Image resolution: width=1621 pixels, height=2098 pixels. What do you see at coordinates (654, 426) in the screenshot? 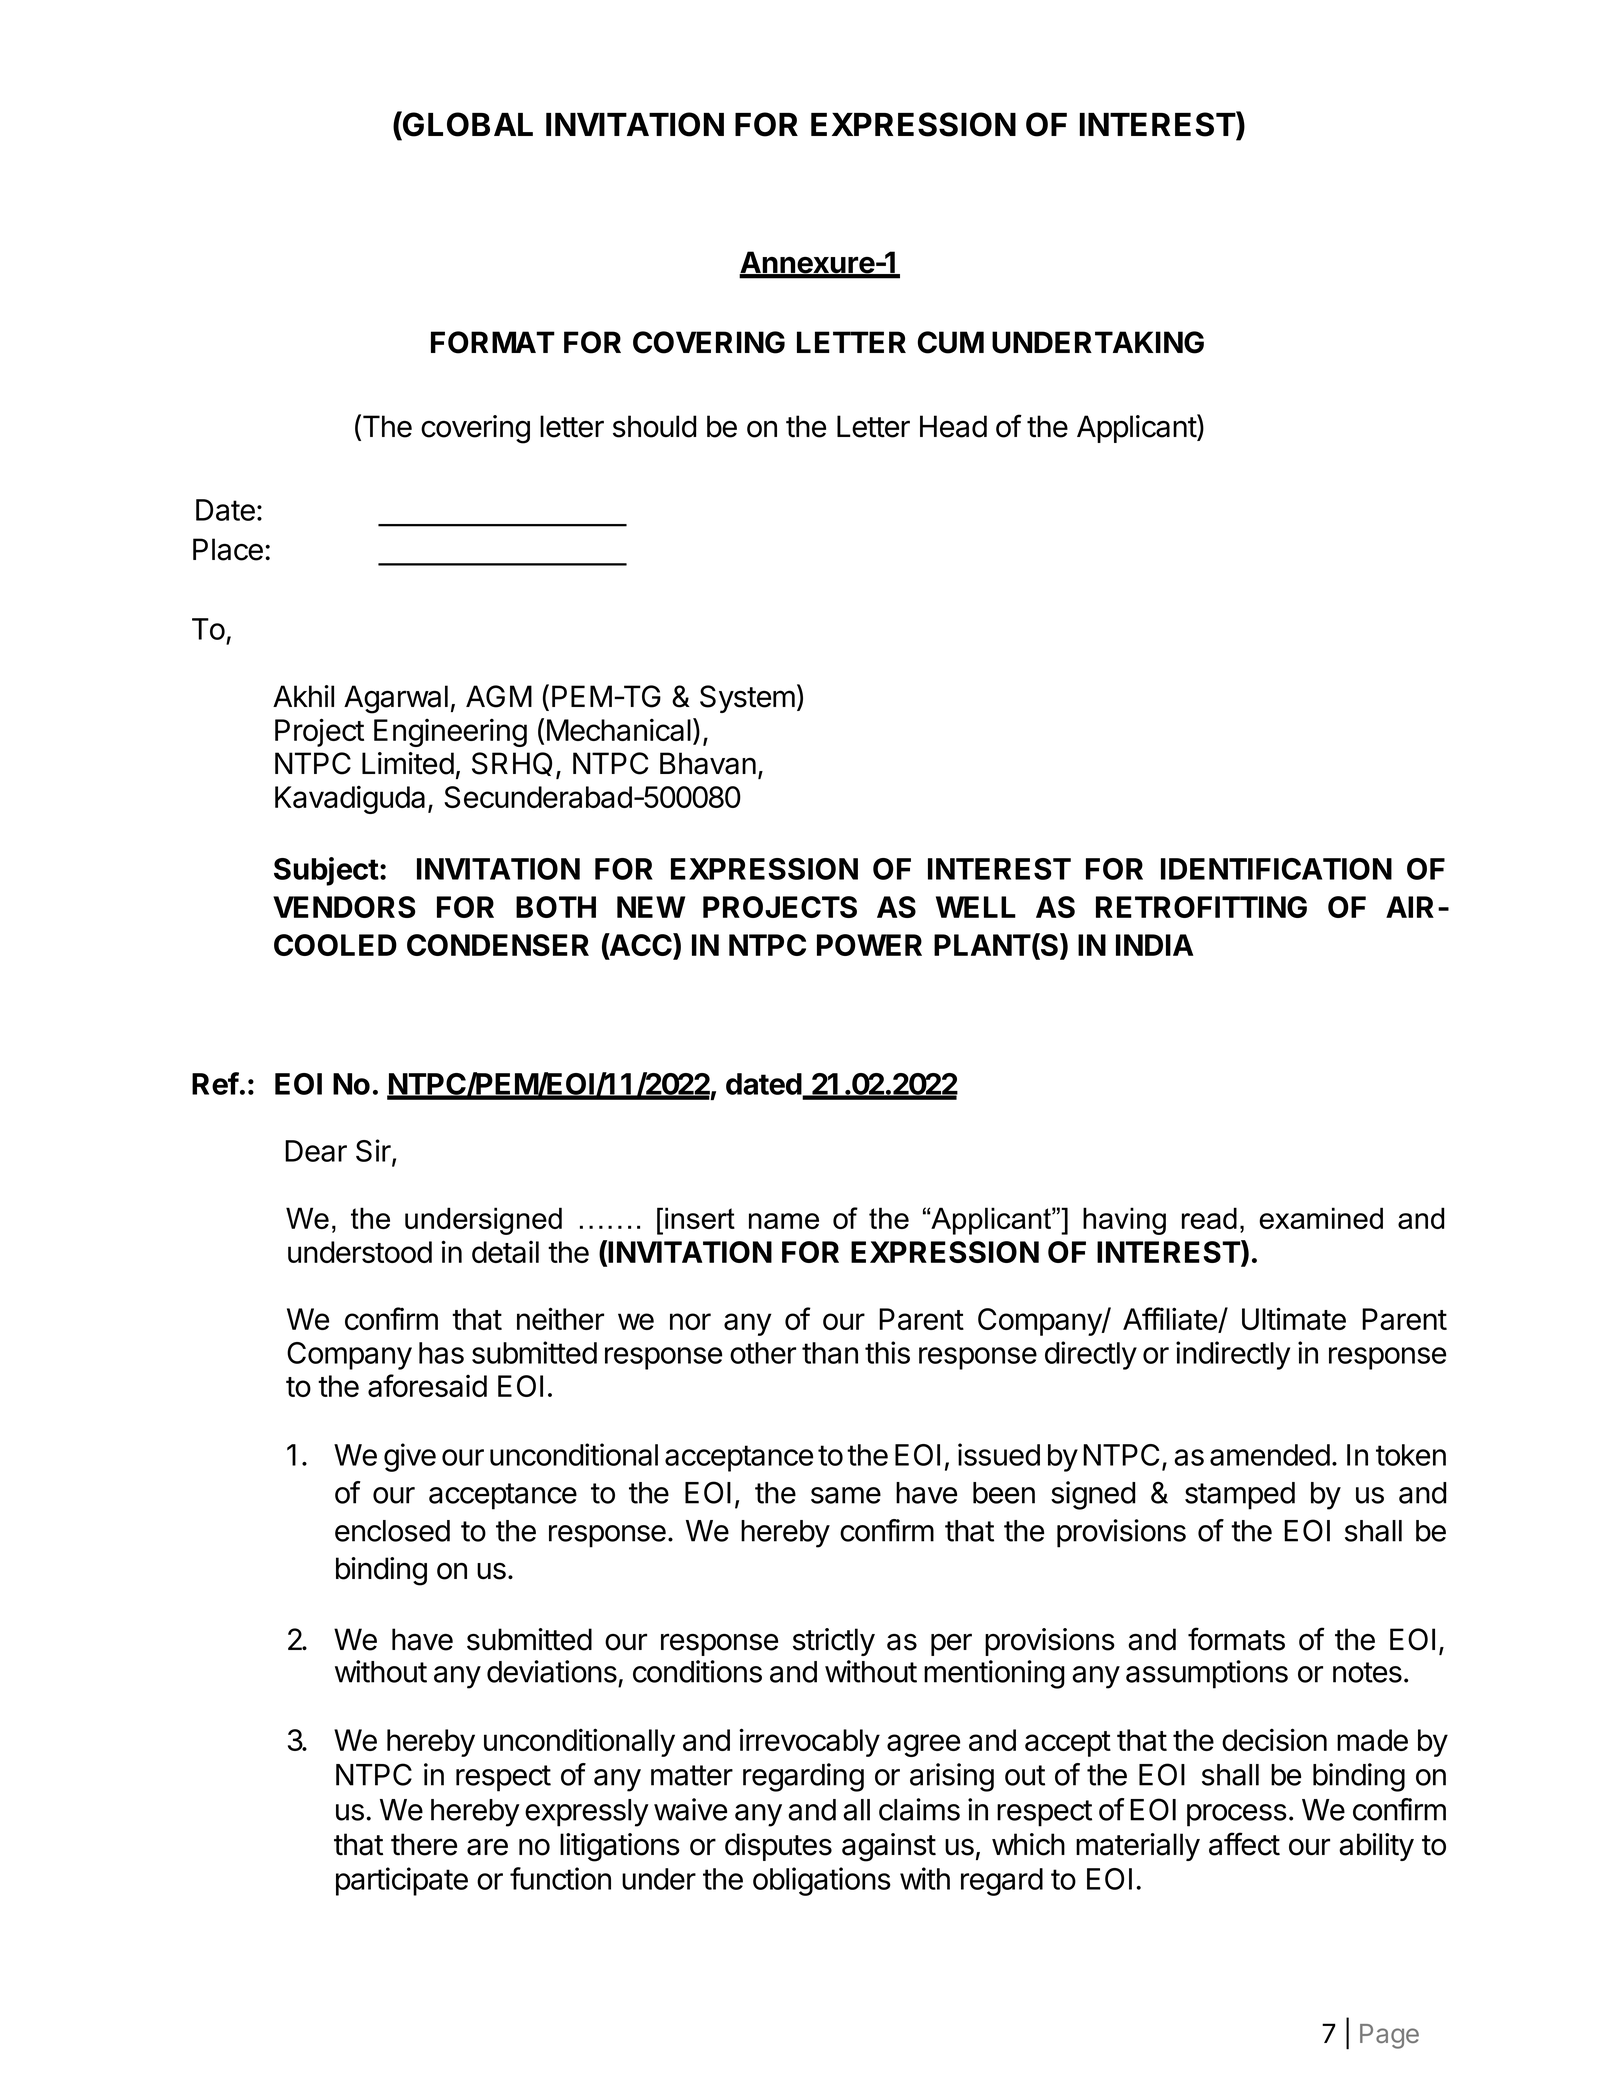
I see `should` at bounding box center [654, 426].
